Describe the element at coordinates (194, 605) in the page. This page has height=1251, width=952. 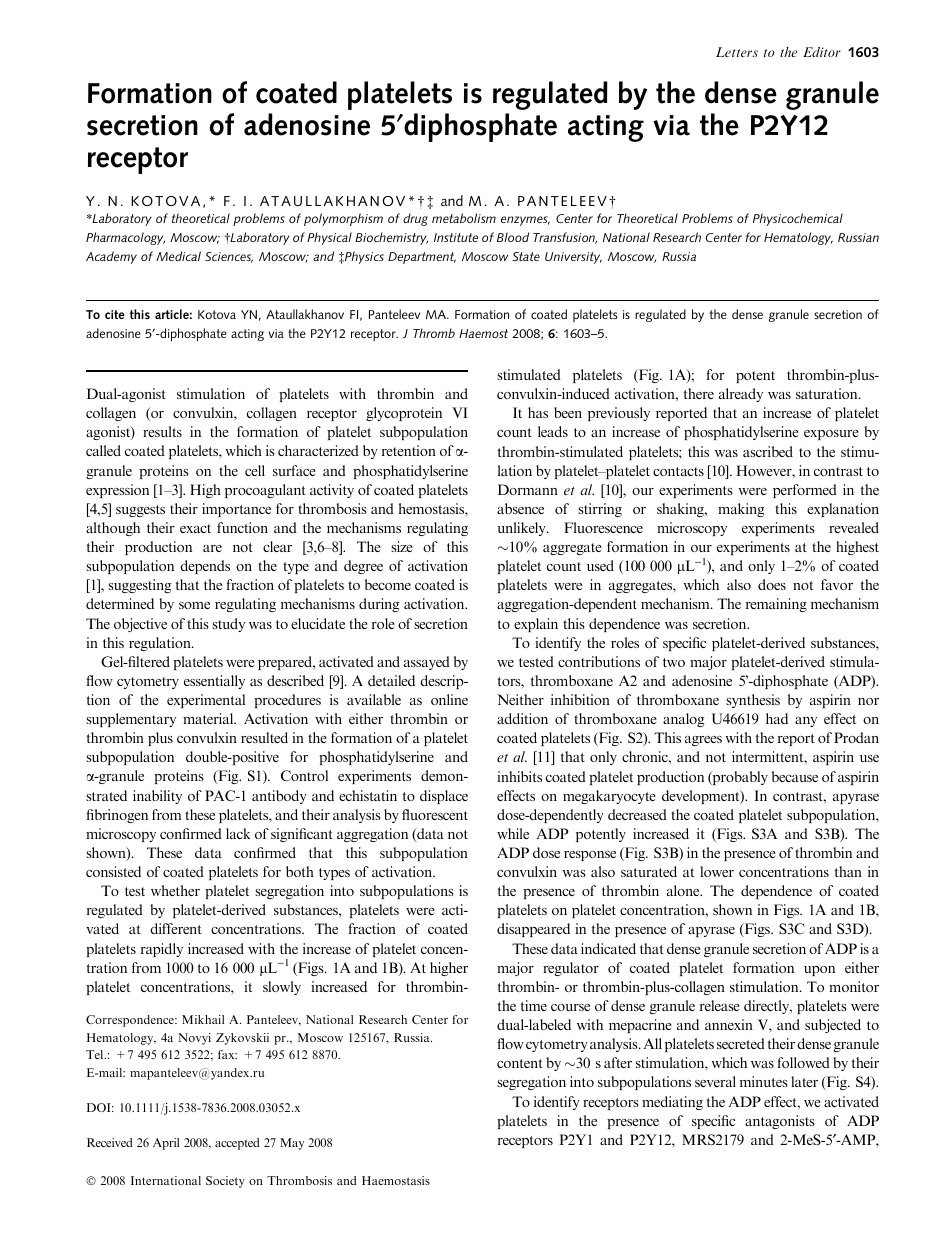
I see `some` at that location.
